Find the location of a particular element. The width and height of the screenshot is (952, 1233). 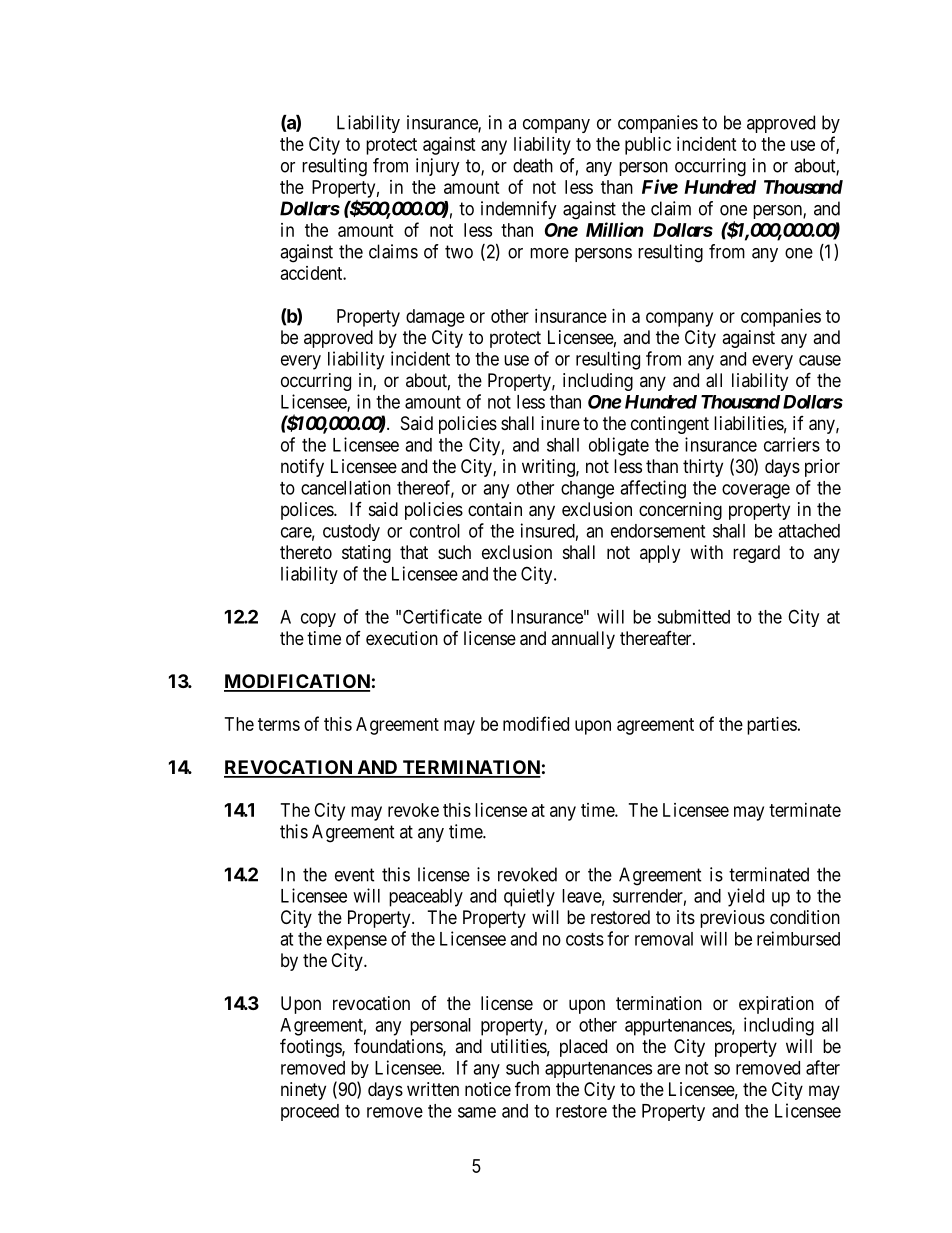

public is located at coordinates (648, 146).
